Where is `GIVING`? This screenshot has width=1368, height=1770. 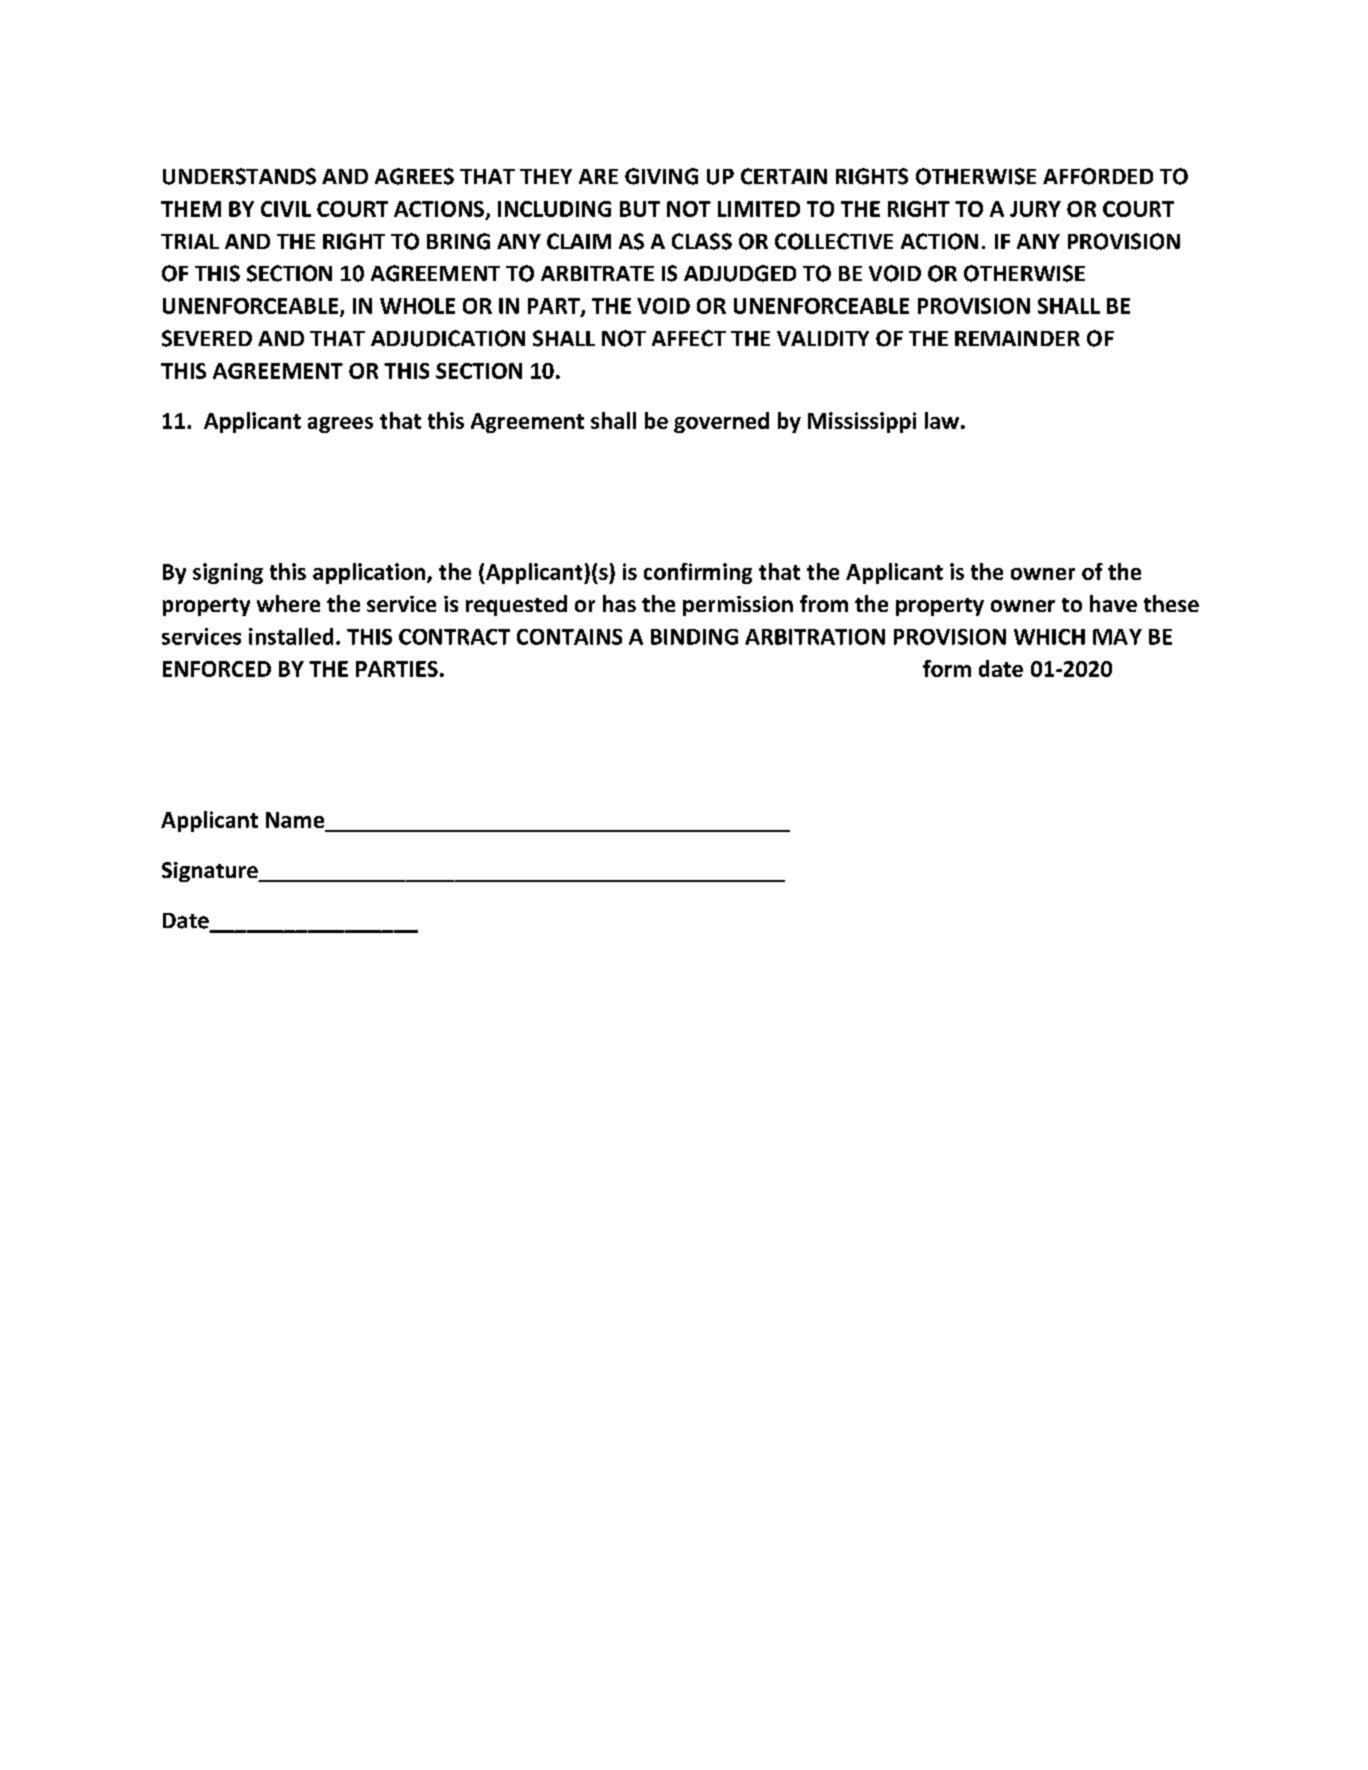 GIVING is located at coordinates (661, 176).
